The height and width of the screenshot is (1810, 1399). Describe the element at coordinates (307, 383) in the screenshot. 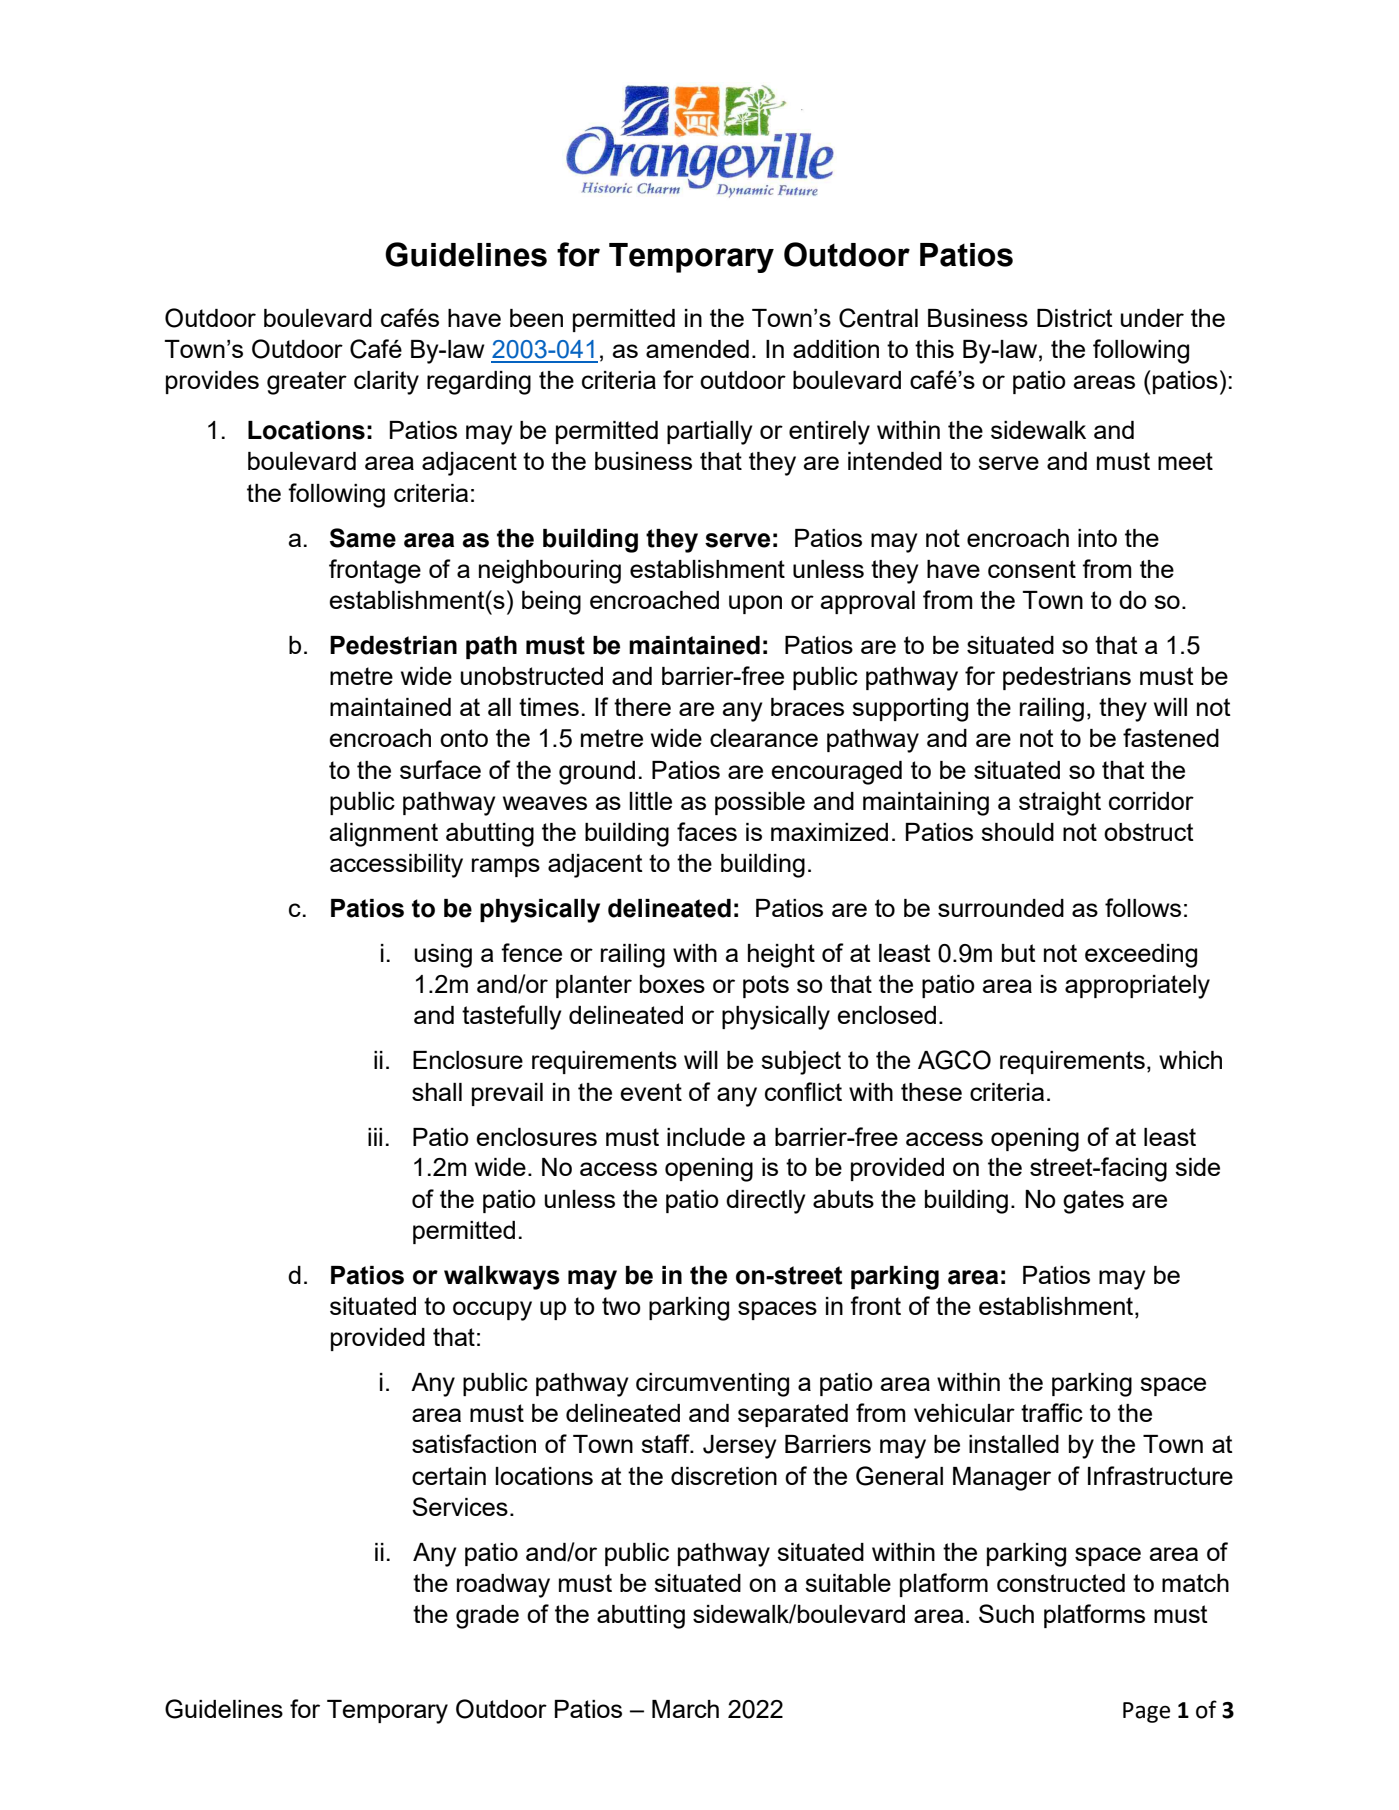

I see `greater` at that location.
